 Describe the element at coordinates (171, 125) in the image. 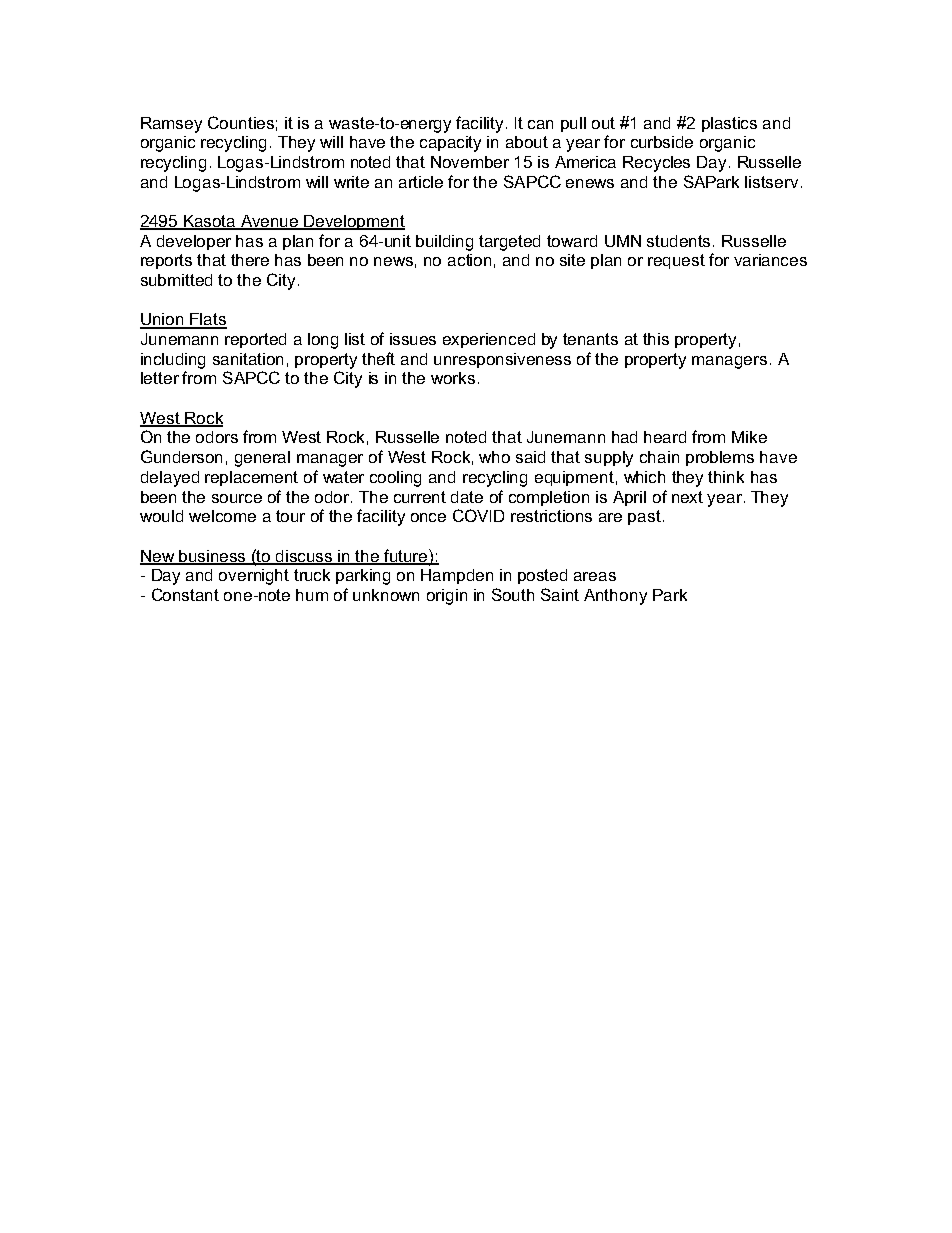

I see `Ramsey` at that location.
